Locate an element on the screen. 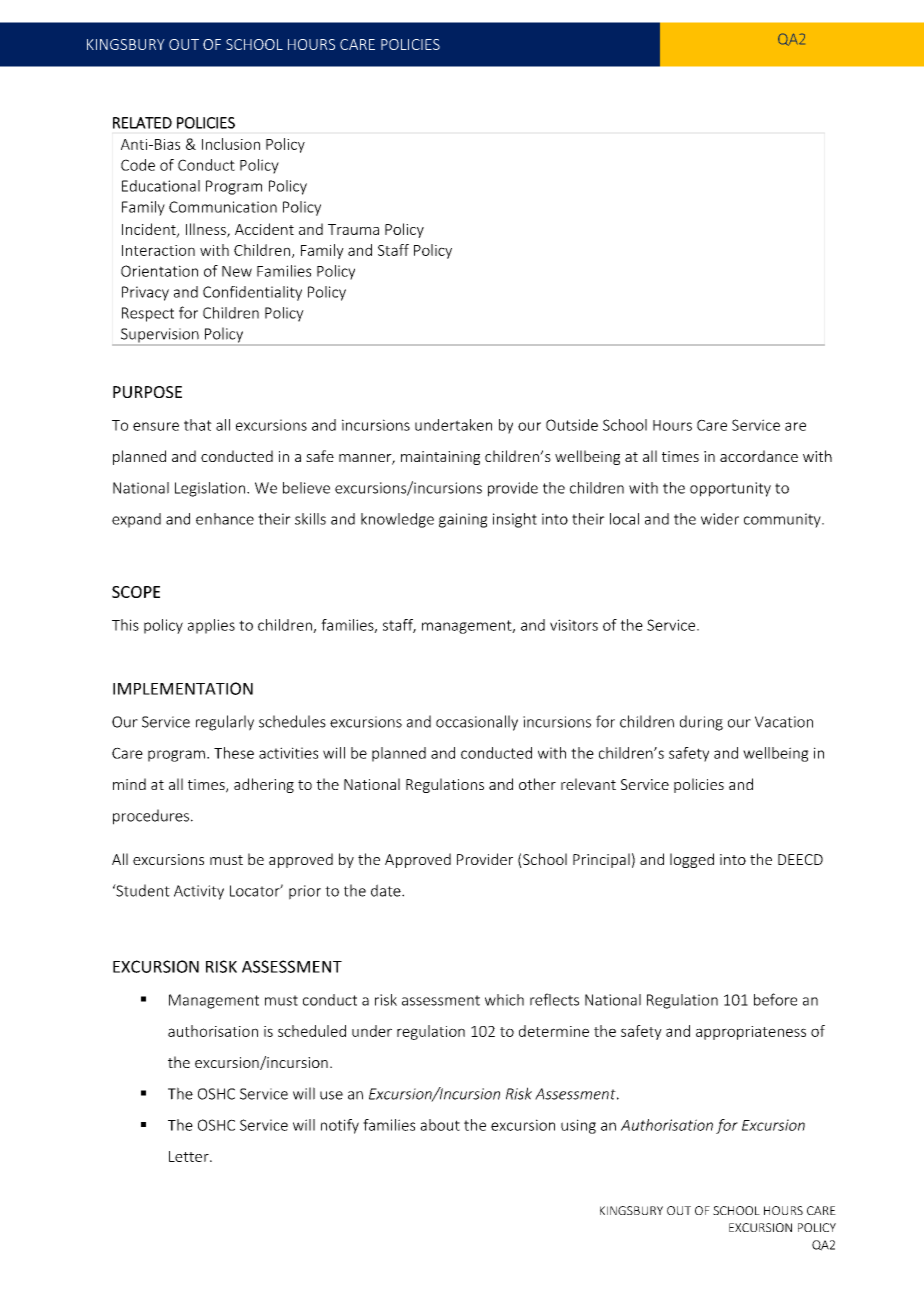 The image size is (924, 1308). Inclusion is located at coordinates (231, 144).
